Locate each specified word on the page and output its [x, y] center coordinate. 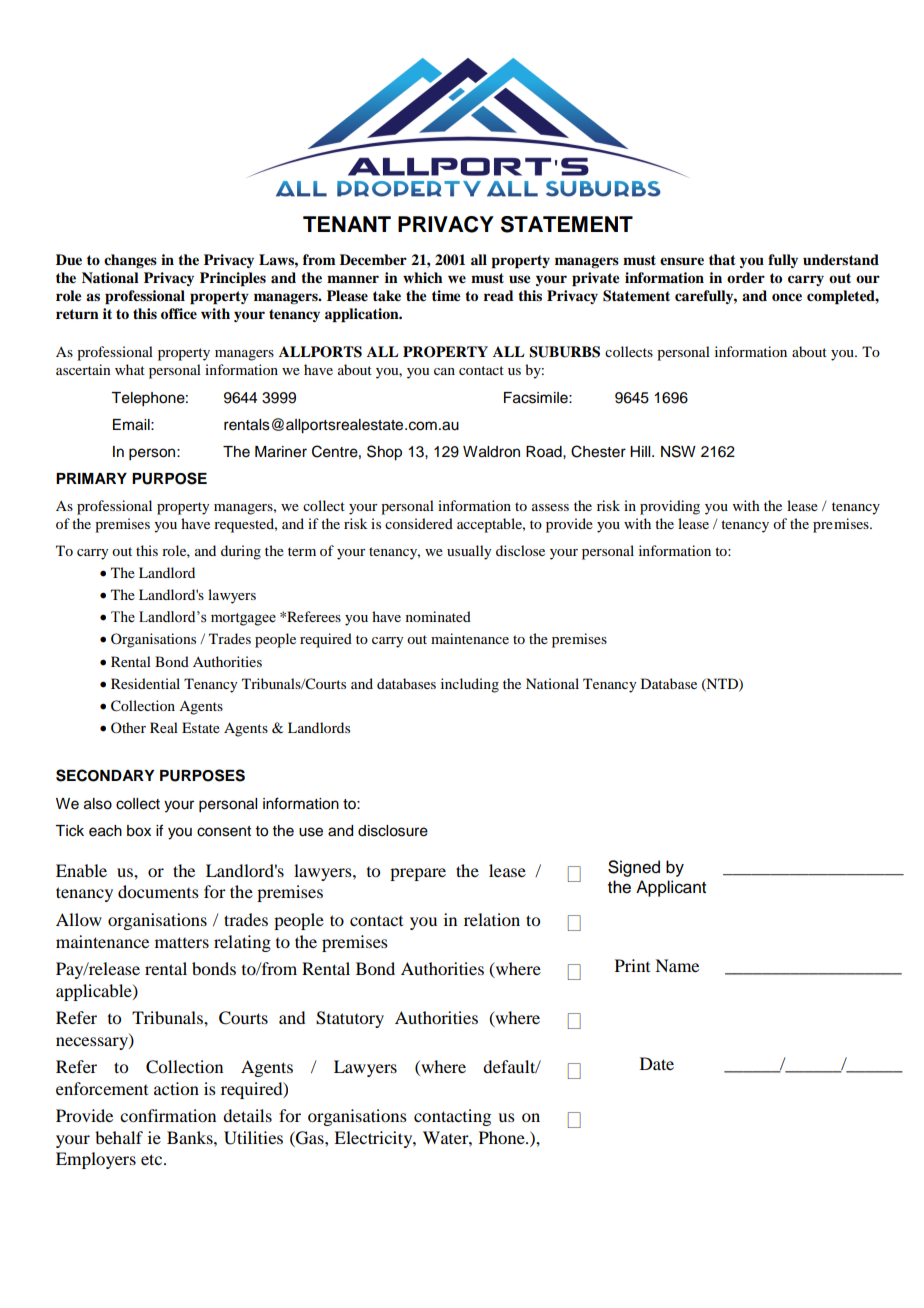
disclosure [393, 831]
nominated [438, 616]
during [241, 552]
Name [677, 965]
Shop [384, 453]
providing [670, 507]
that [722, 259]
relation [492, 919]
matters [182, 942]
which [423, 277]
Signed [634, 868]
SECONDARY [105, 775]
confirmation [168, 1115]
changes [130, 261]
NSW [678, 451]
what [130, 369]
